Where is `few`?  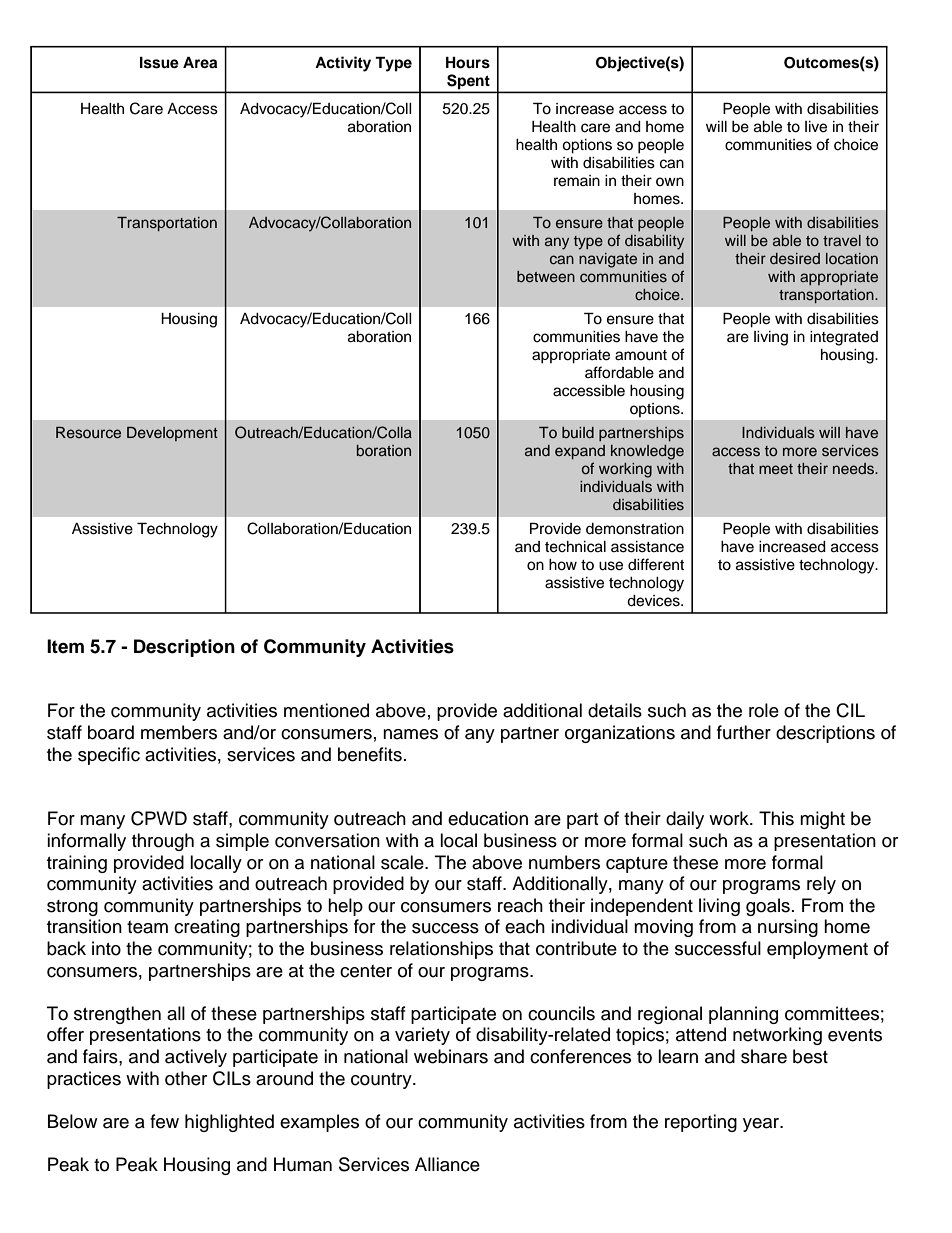
few is located at coordinates (164, 1121).
